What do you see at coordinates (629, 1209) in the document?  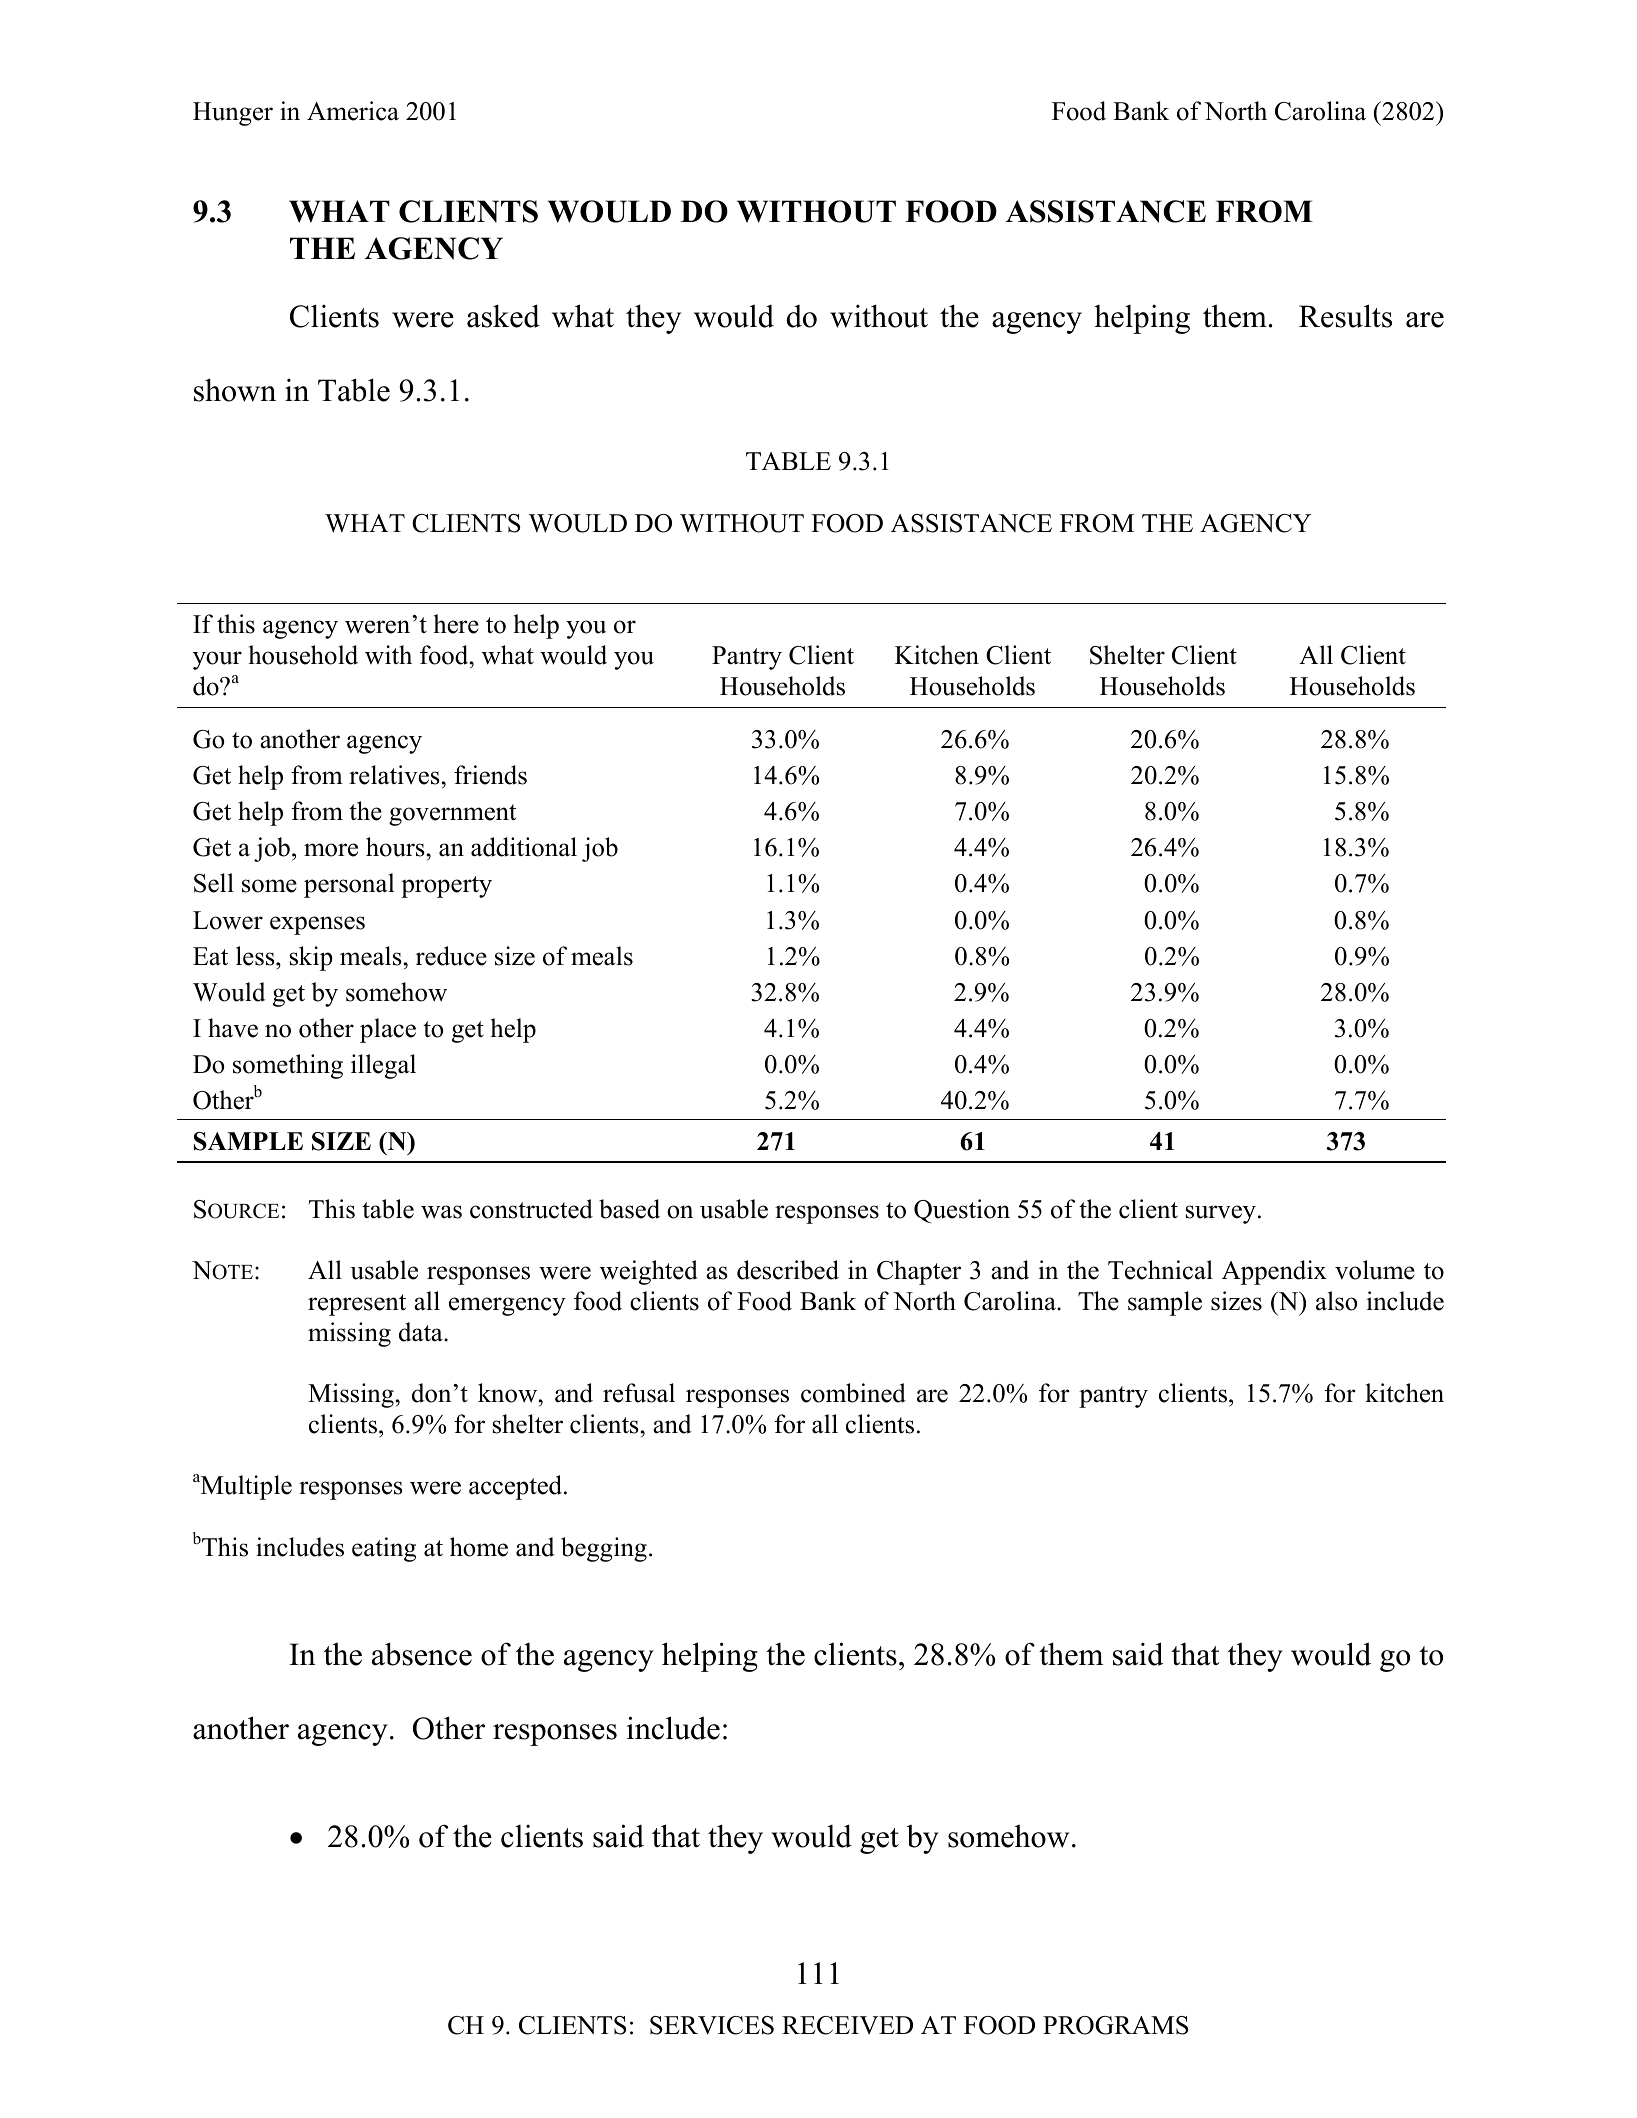 I see `based` at bounding box center [629, 1209].
